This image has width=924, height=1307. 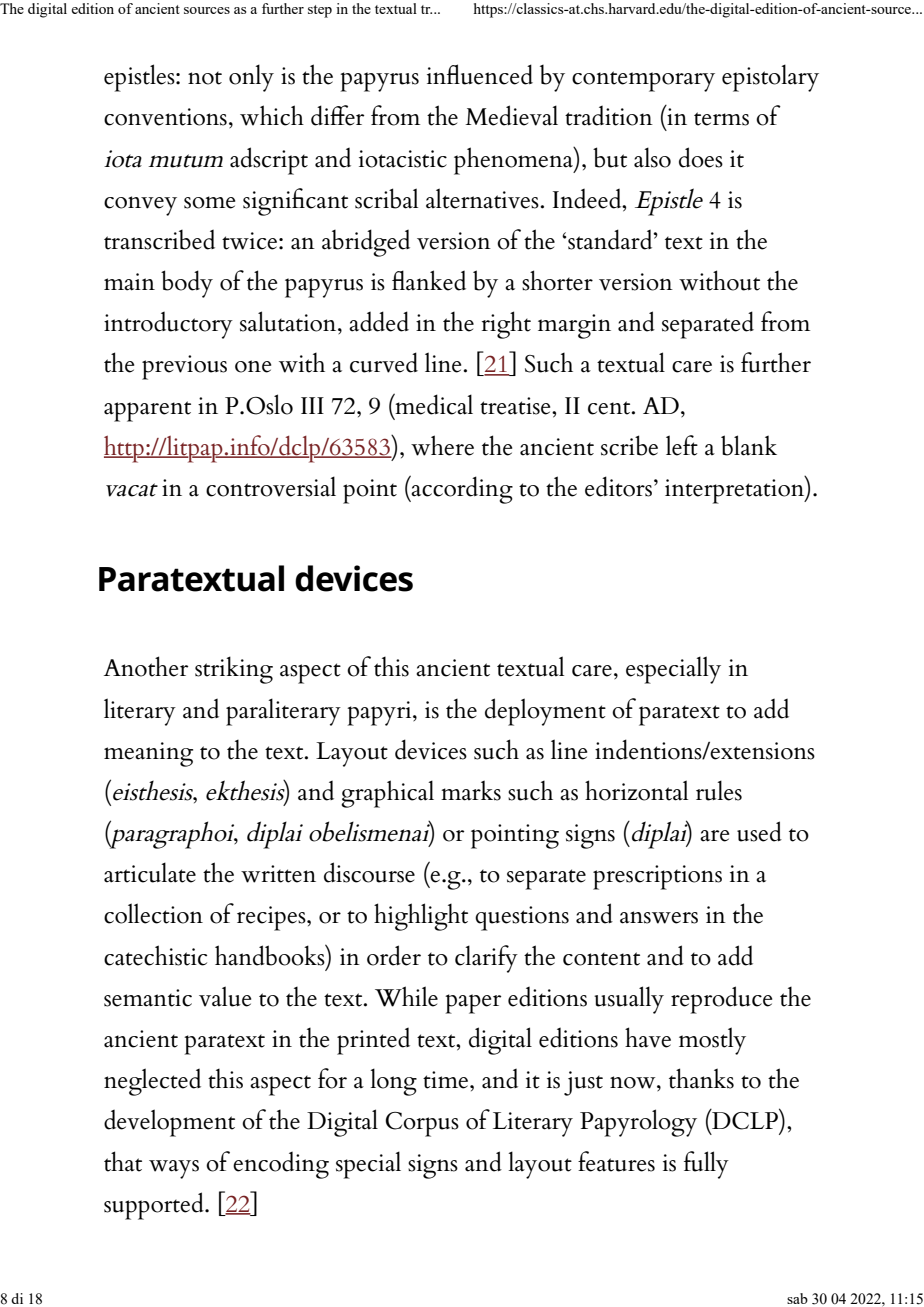 I want to click on right, so click(x=506, y=325).
